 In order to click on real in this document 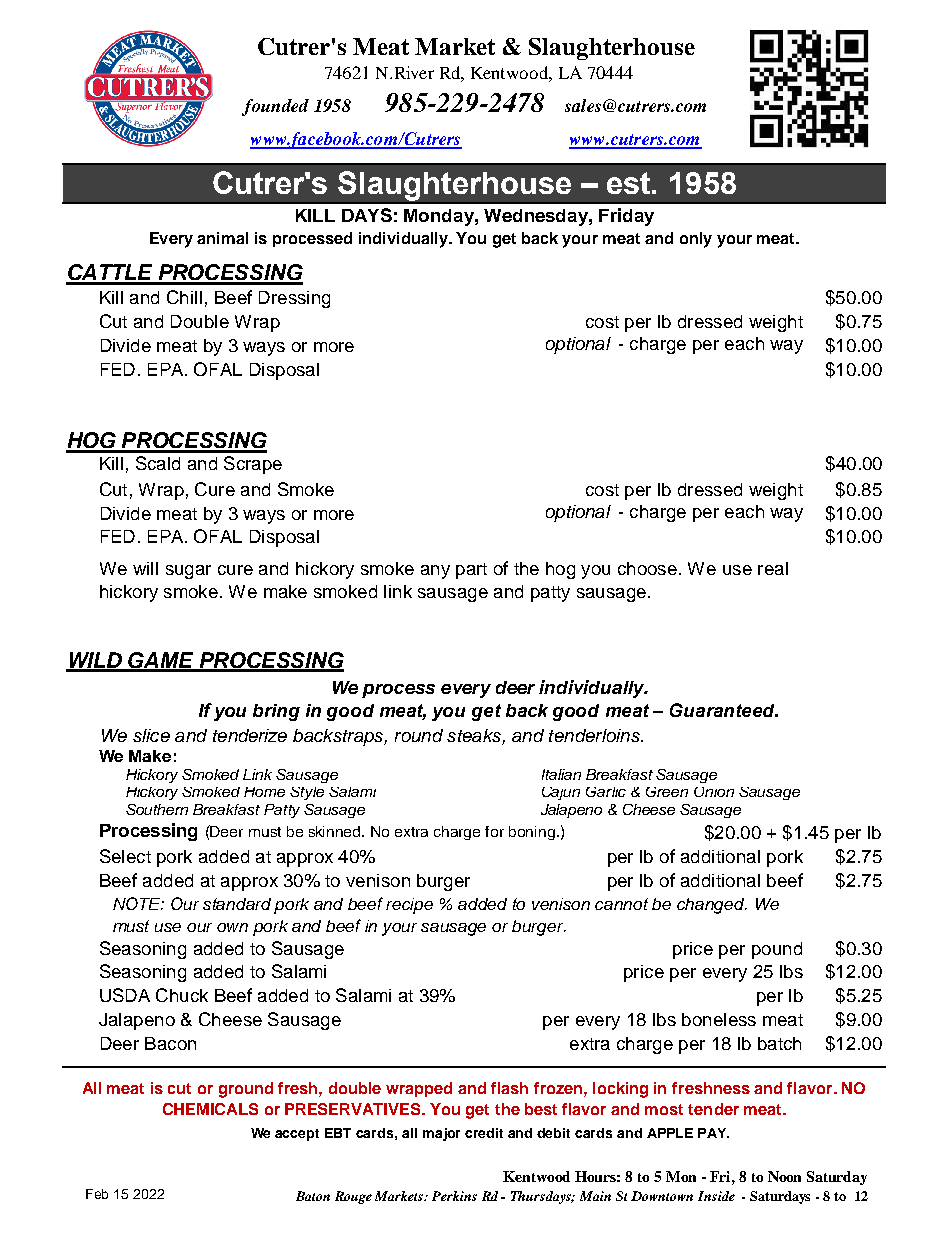, I will do `click(773, 568)`.
